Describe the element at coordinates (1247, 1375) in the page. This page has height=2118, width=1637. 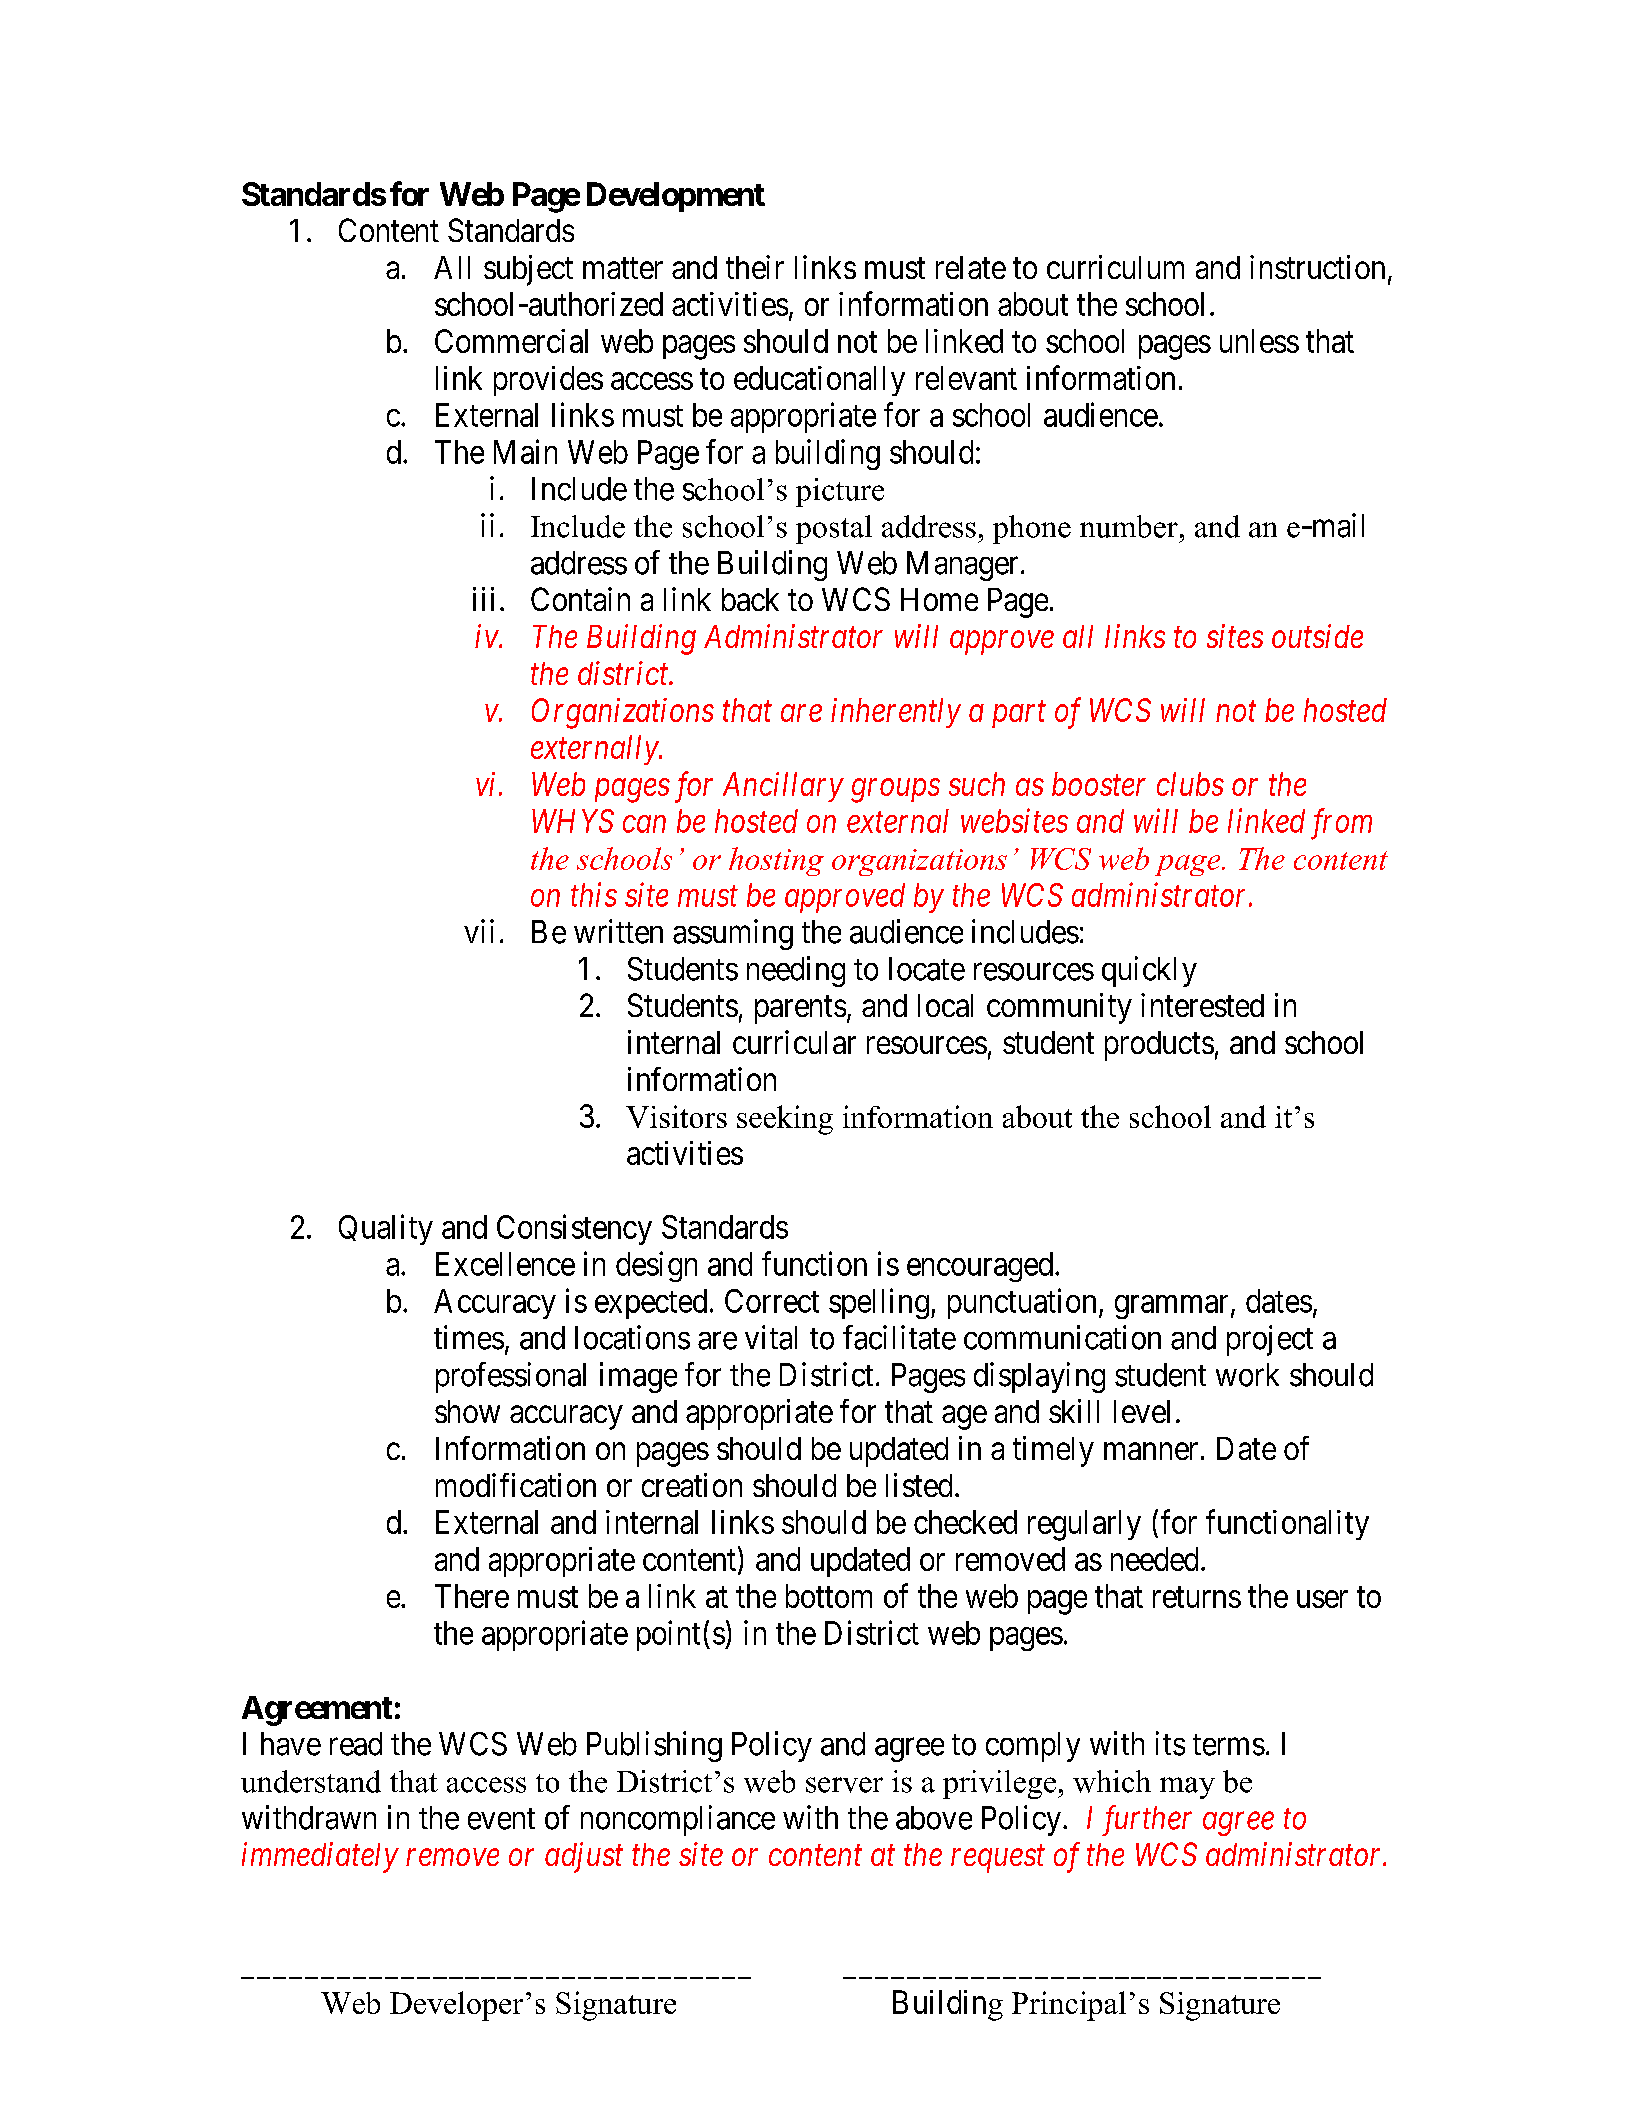
I see `work` at that location.
